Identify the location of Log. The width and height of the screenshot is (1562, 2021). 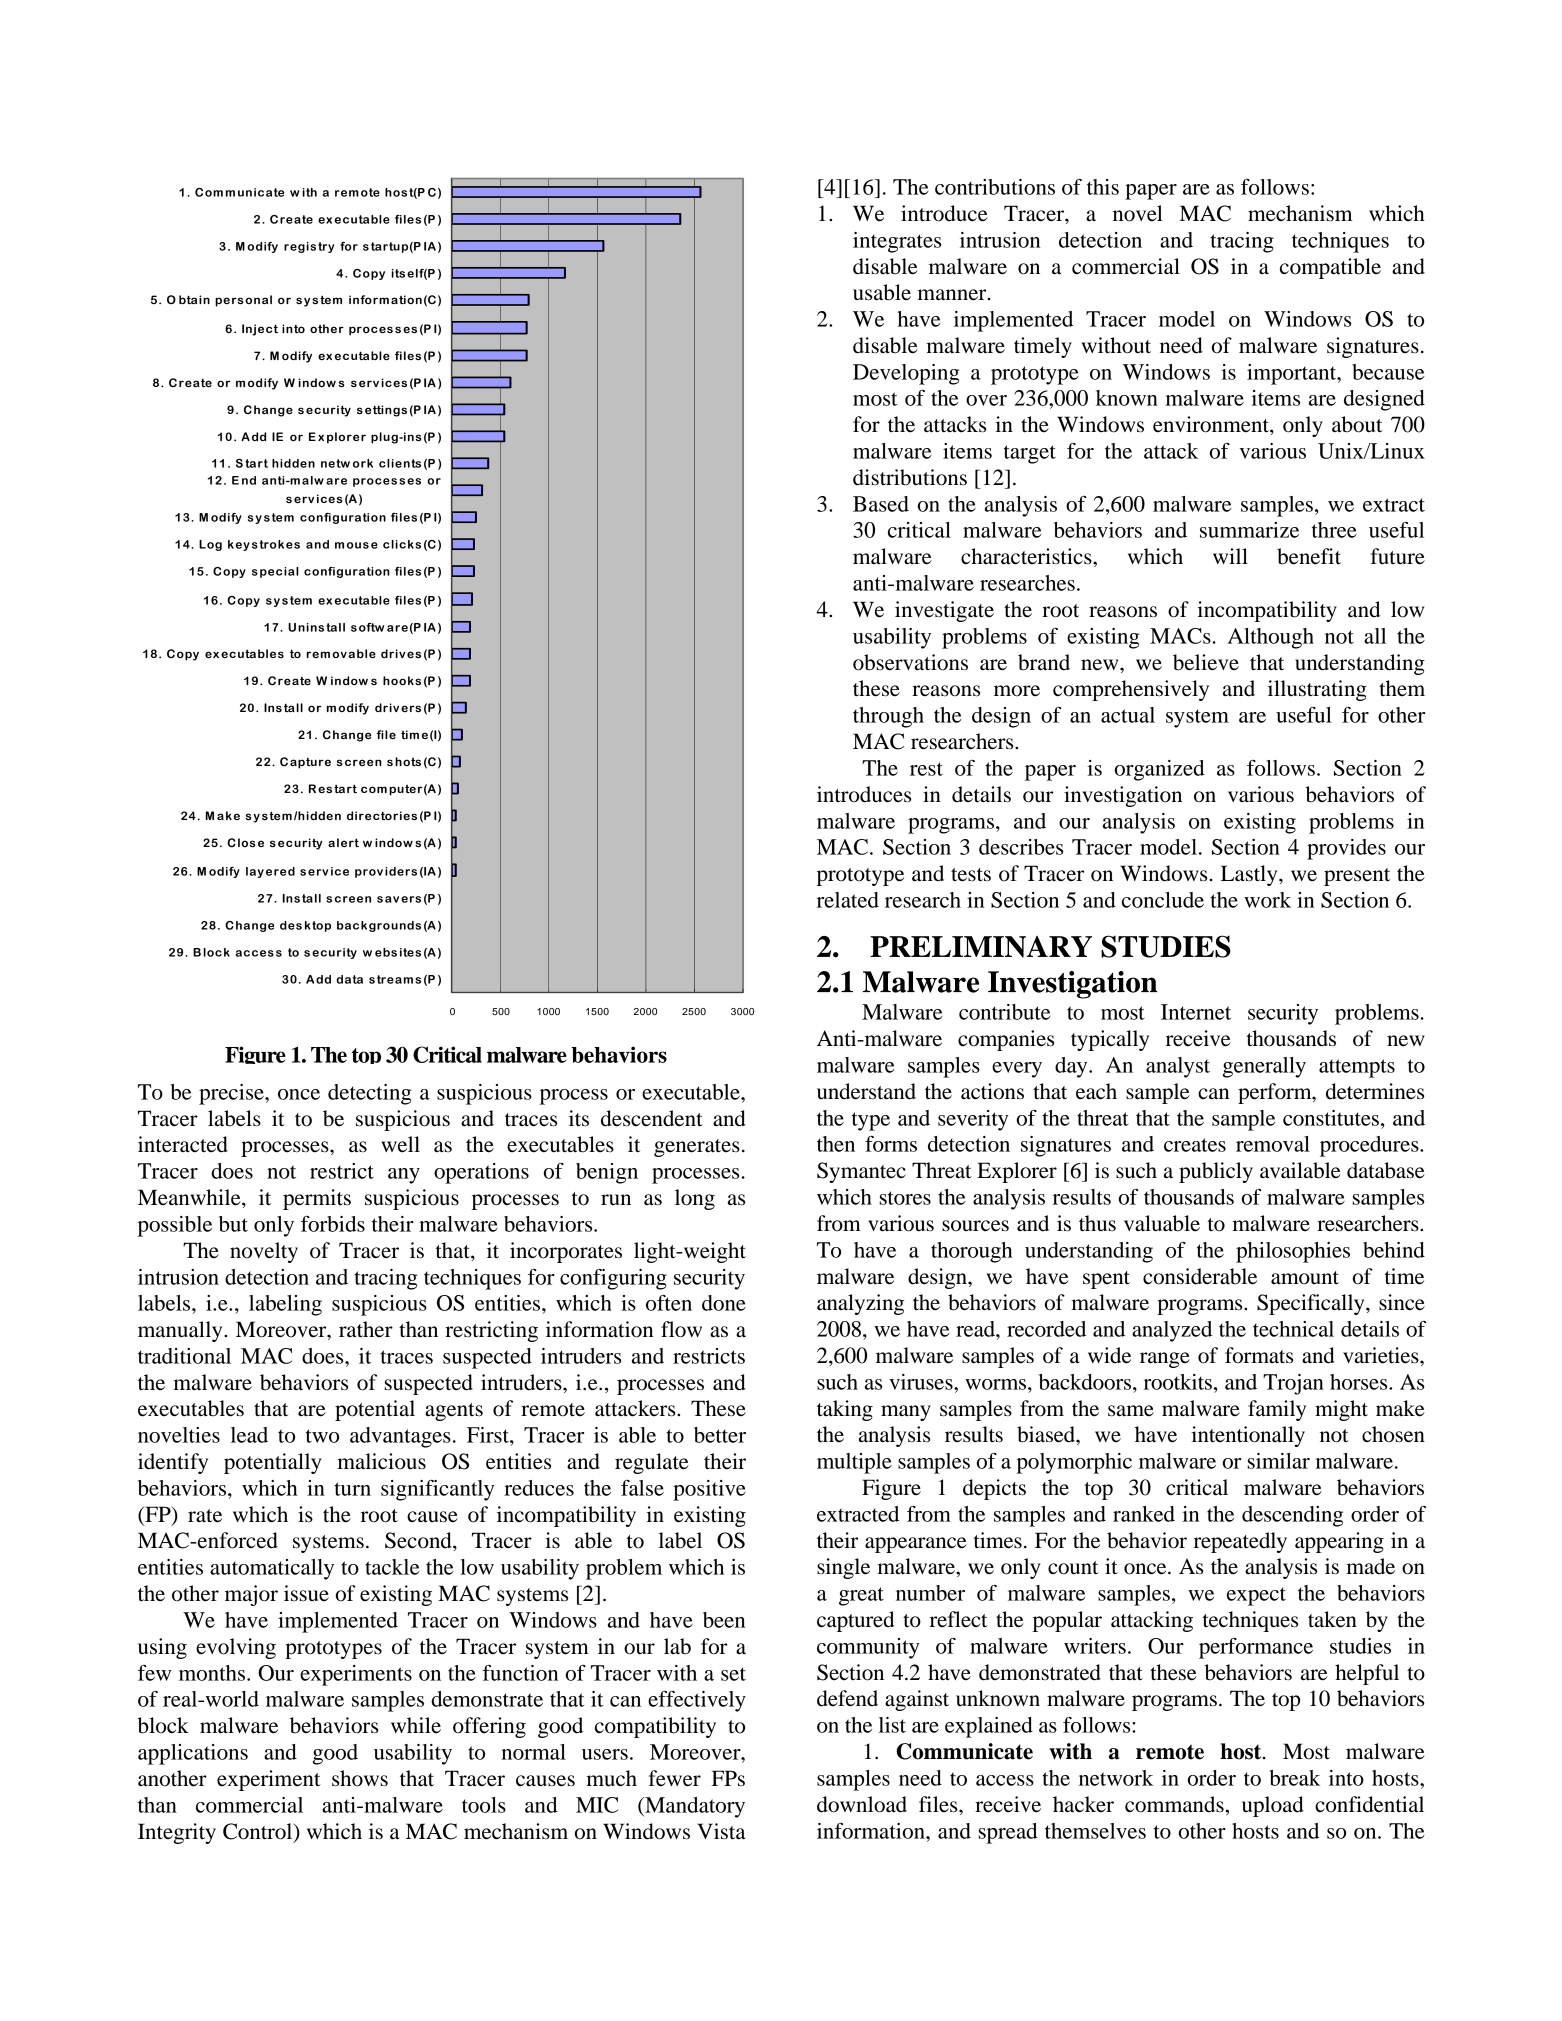
(210, 545).
